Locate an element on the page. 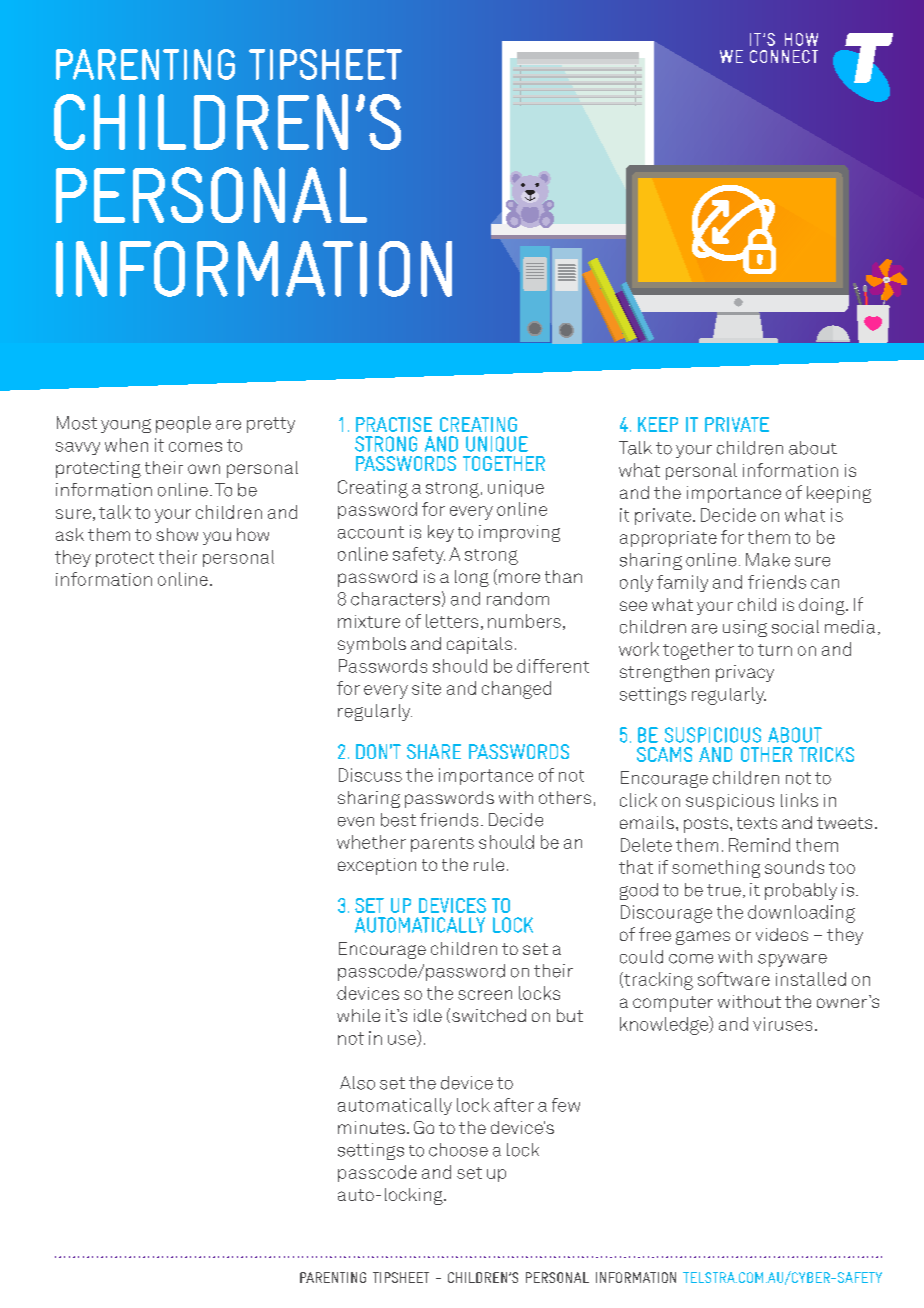 This document has width=924, height=1308. even is located at coordinates (356, 822).
